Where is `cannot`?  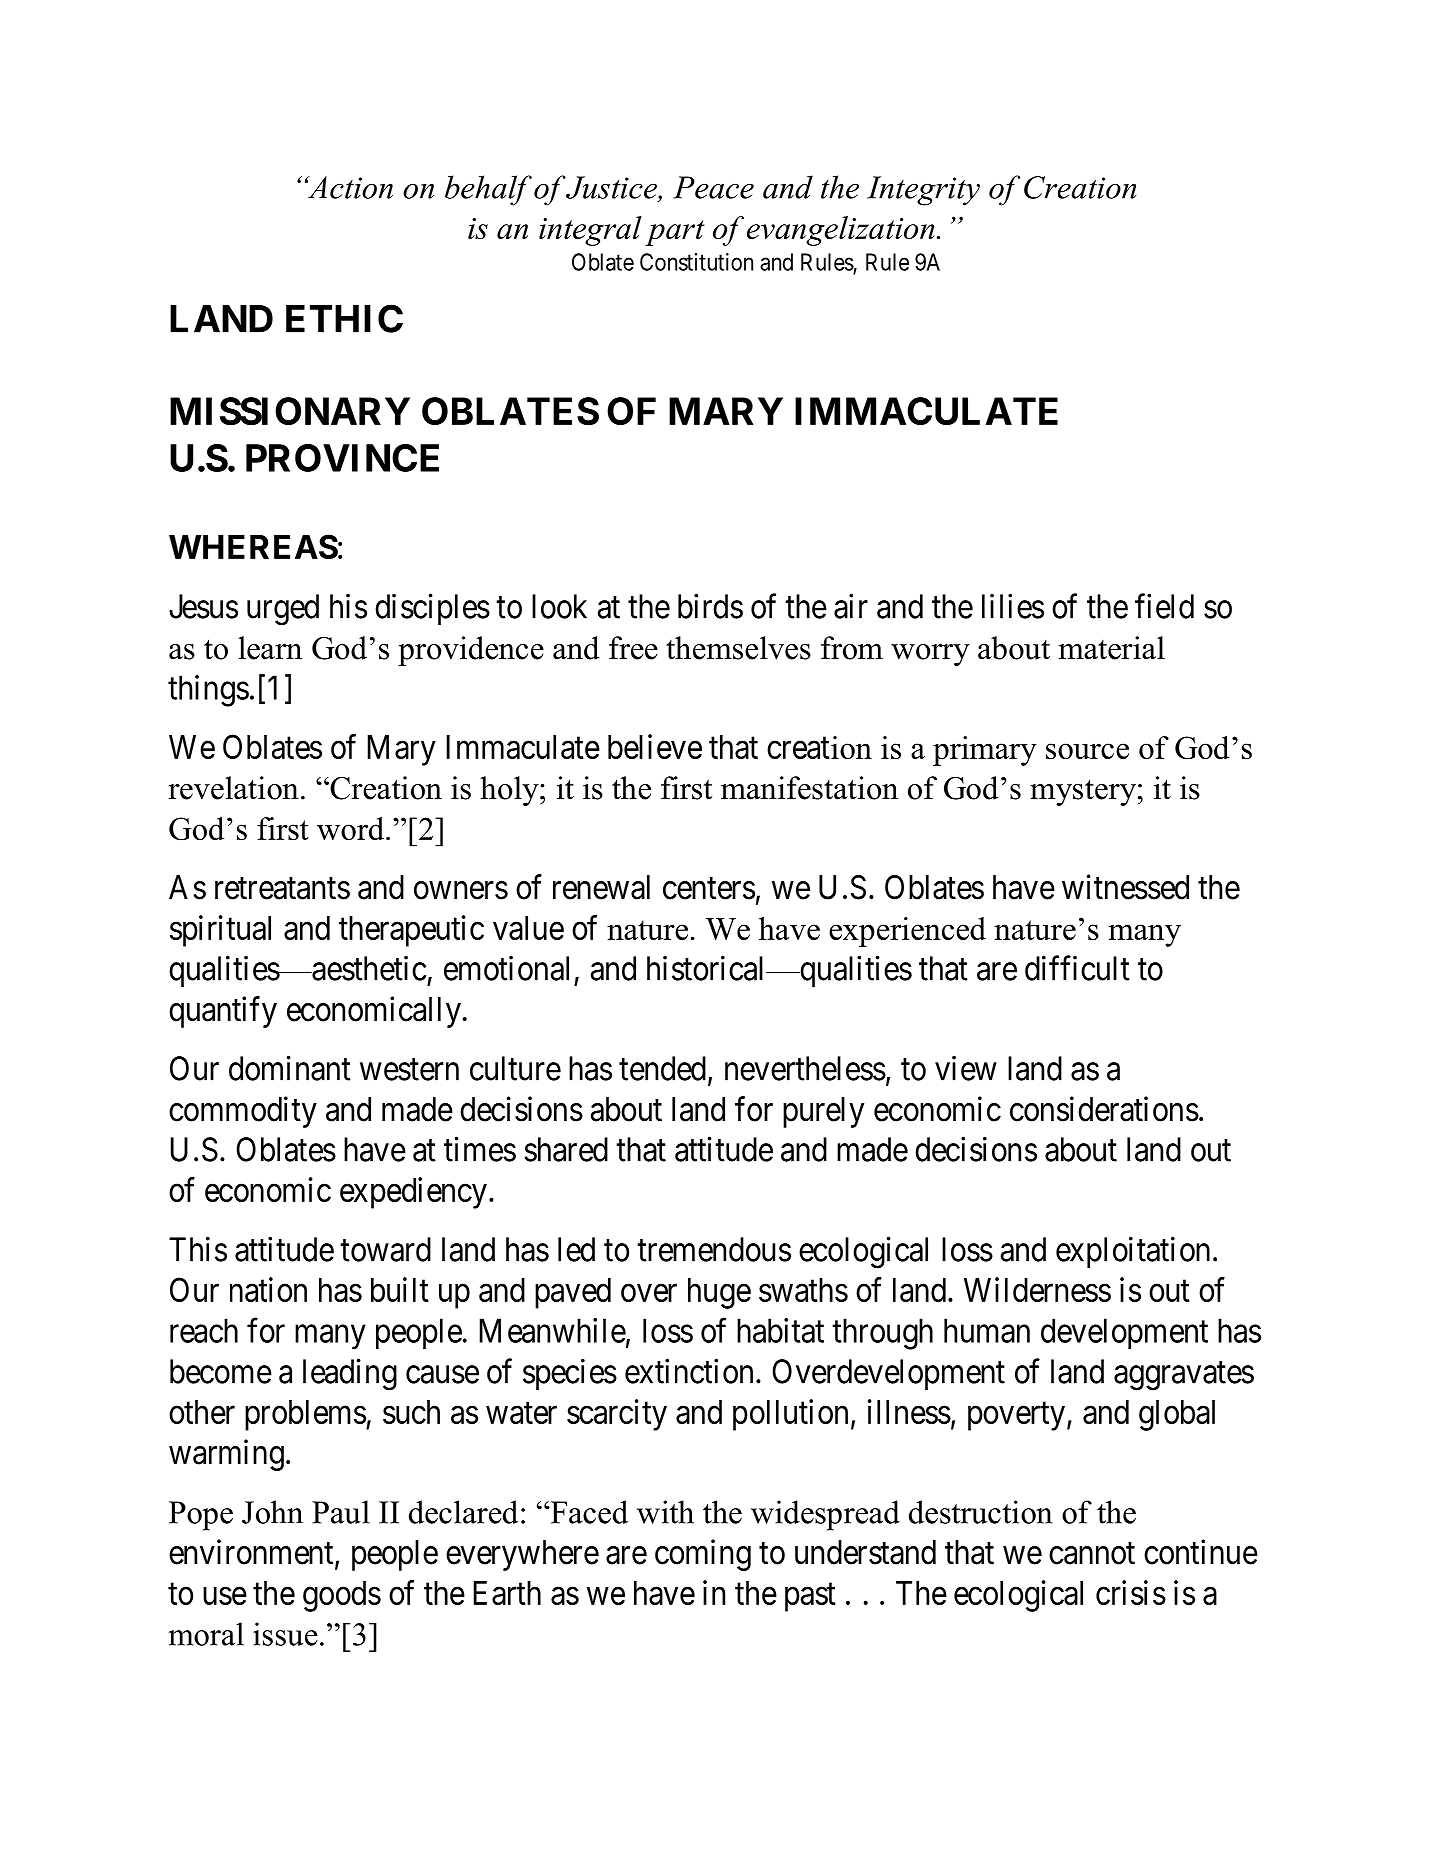
cannot is located at coordinates (1092, 1554).
